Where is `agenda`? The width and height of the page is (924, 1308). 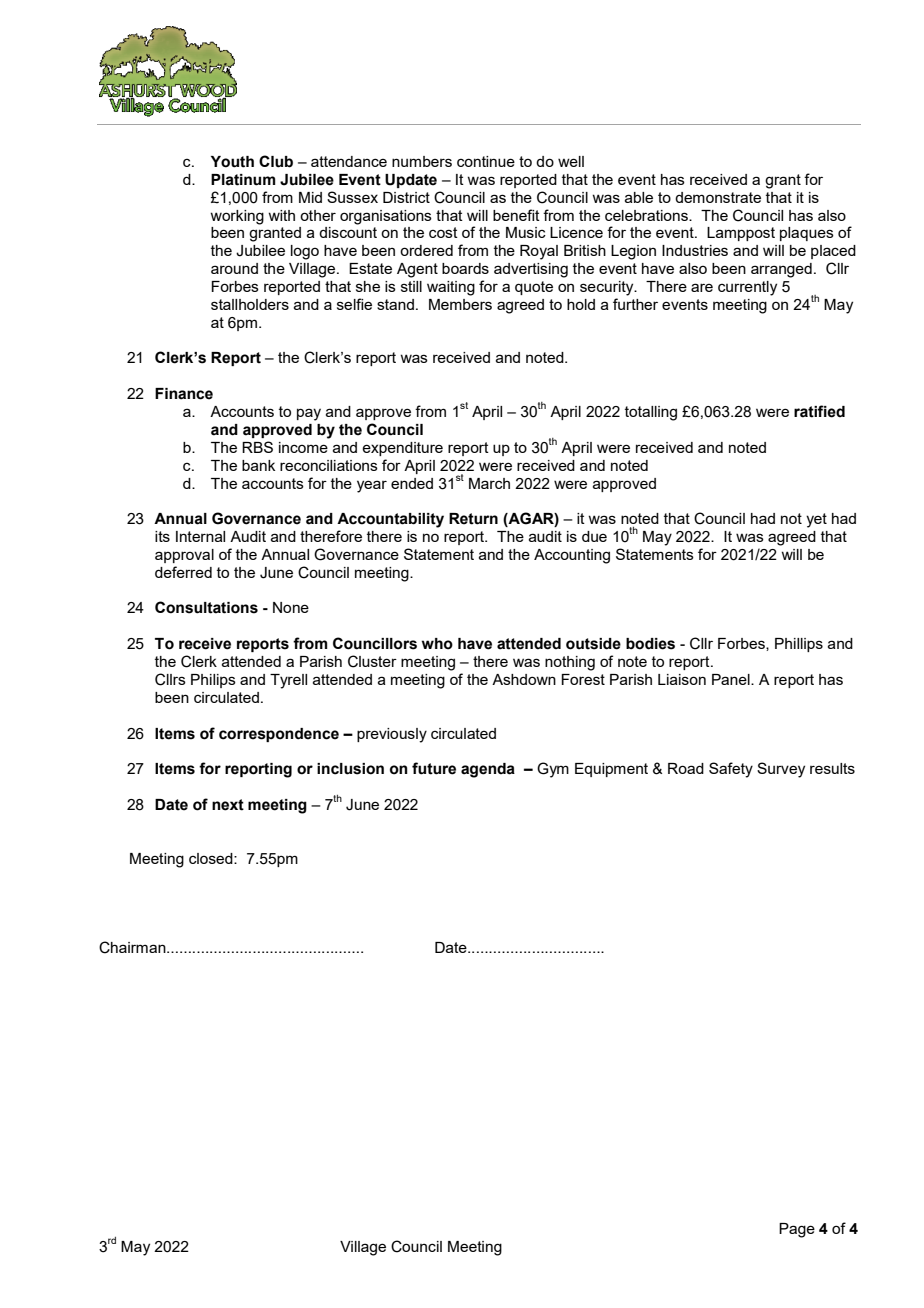
agenda is located at coordinates (488, 770).
